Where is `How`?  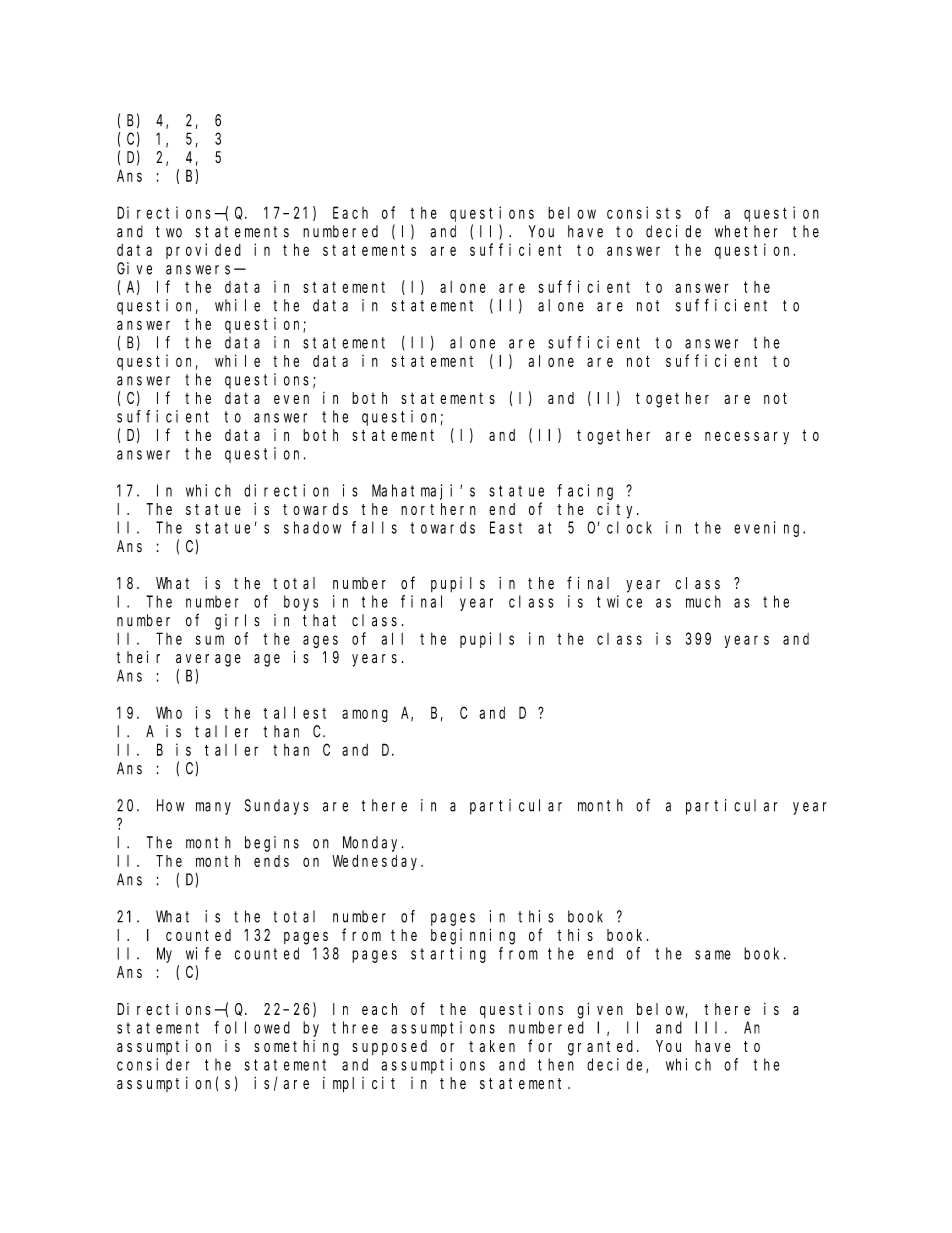 How is located at coordinates (170, 806).
